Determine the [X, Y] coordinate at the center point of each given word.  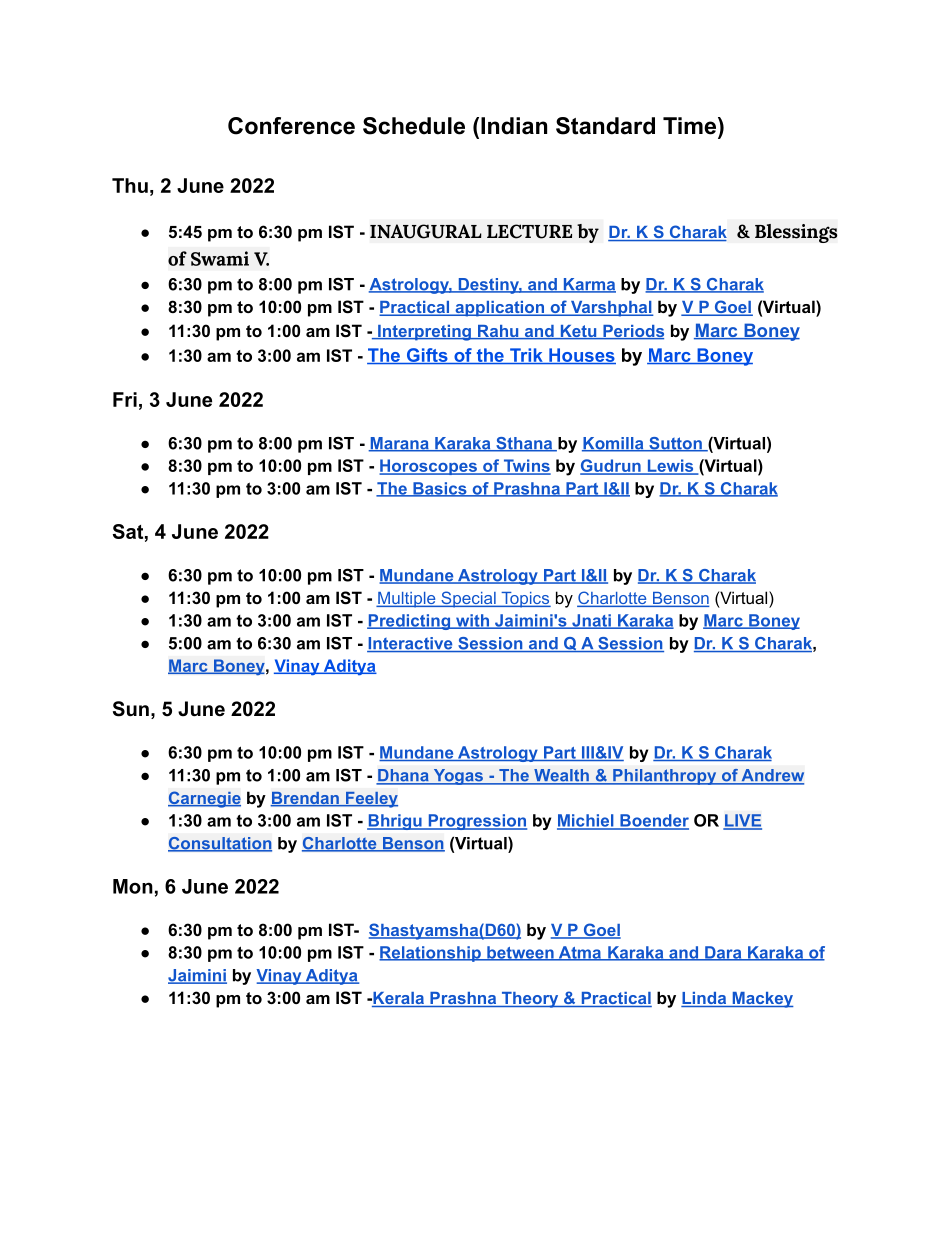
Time [691, 126]
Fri [125, 399]
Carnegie [204, 799]
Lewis [670, 466]
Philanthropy [665, 777]
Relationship [431, 954]
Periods [632, 332]
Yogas [458, 777]
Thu [130, 185]
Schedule [414, 126]
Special [468, 599]
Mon [133, 886]
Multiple [407, 600]
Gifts [427, 356]
